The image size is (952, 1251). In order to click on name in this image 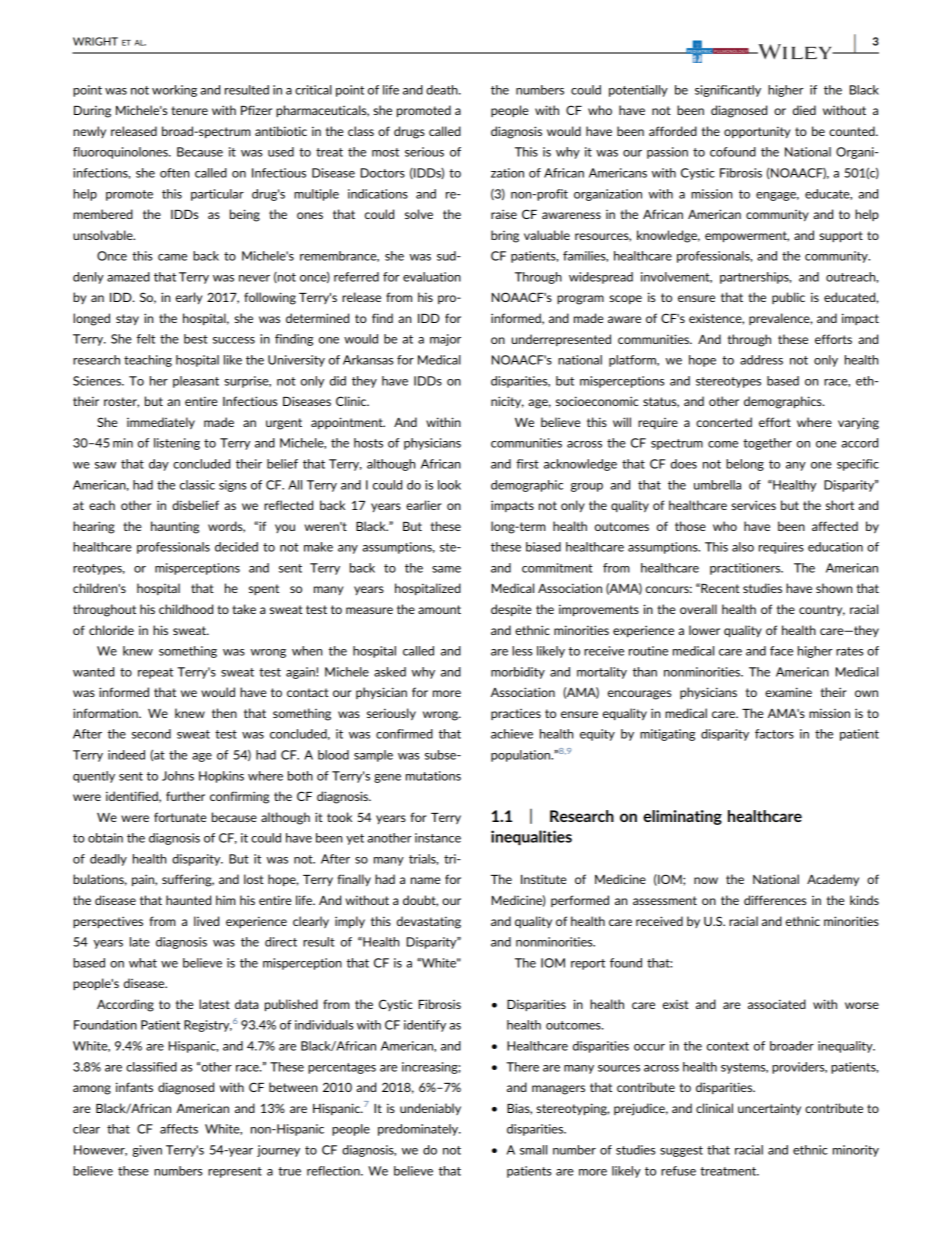, I will do `click(425, 880)`.
